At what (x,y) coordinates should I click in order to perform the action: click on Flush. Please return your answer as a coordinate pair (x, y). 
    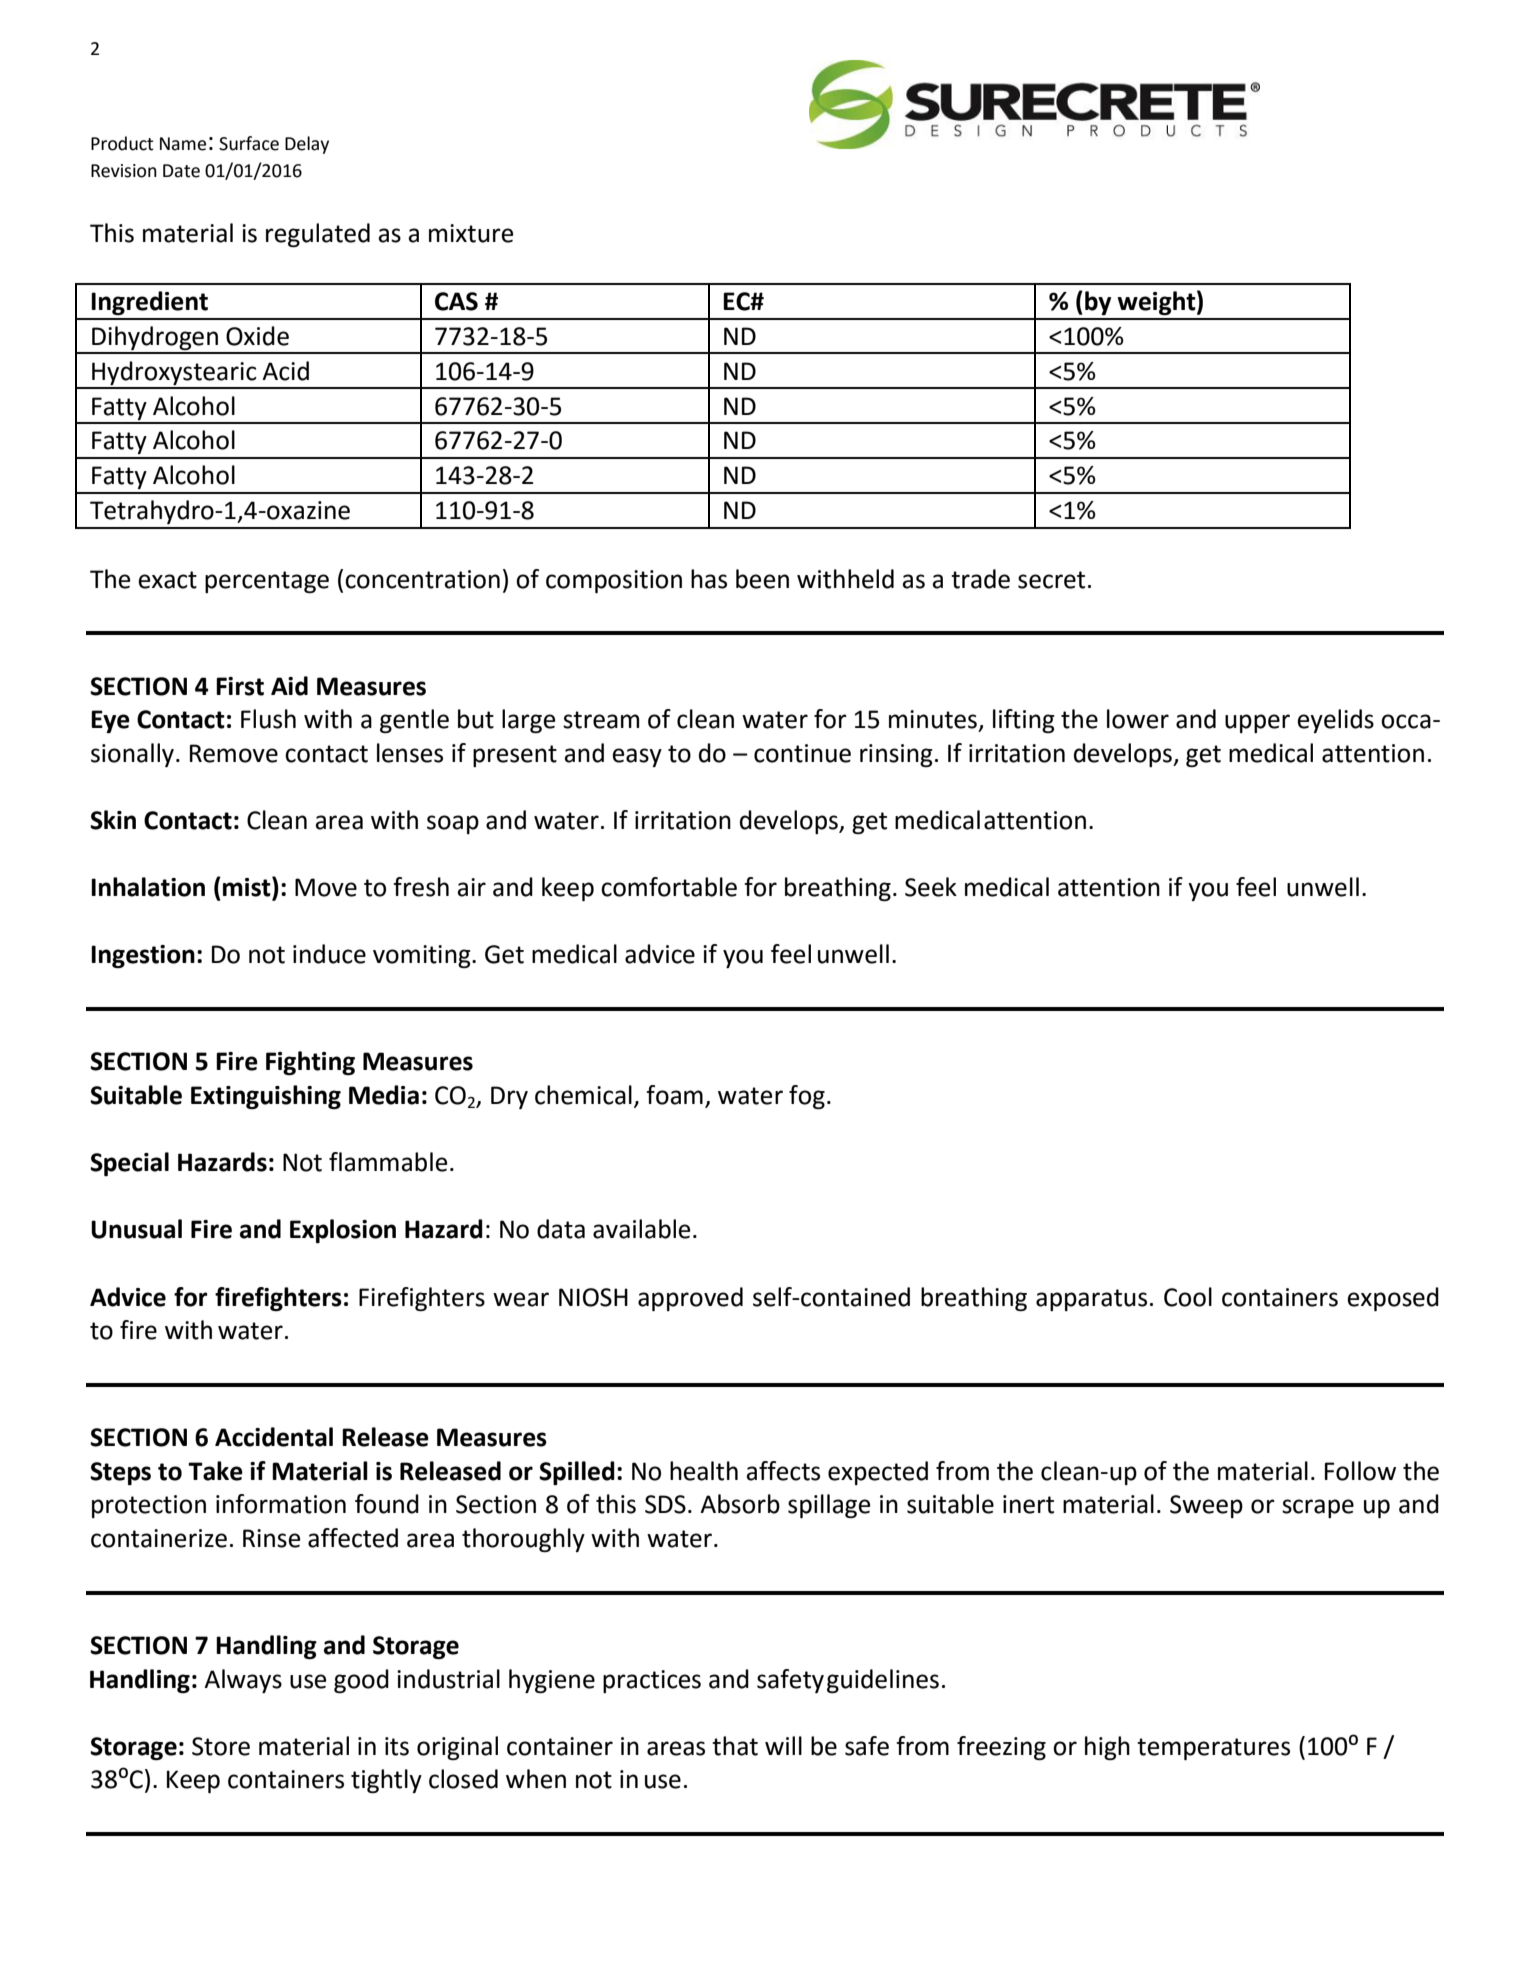
    Looking at the image, I should click on (268, 719).
